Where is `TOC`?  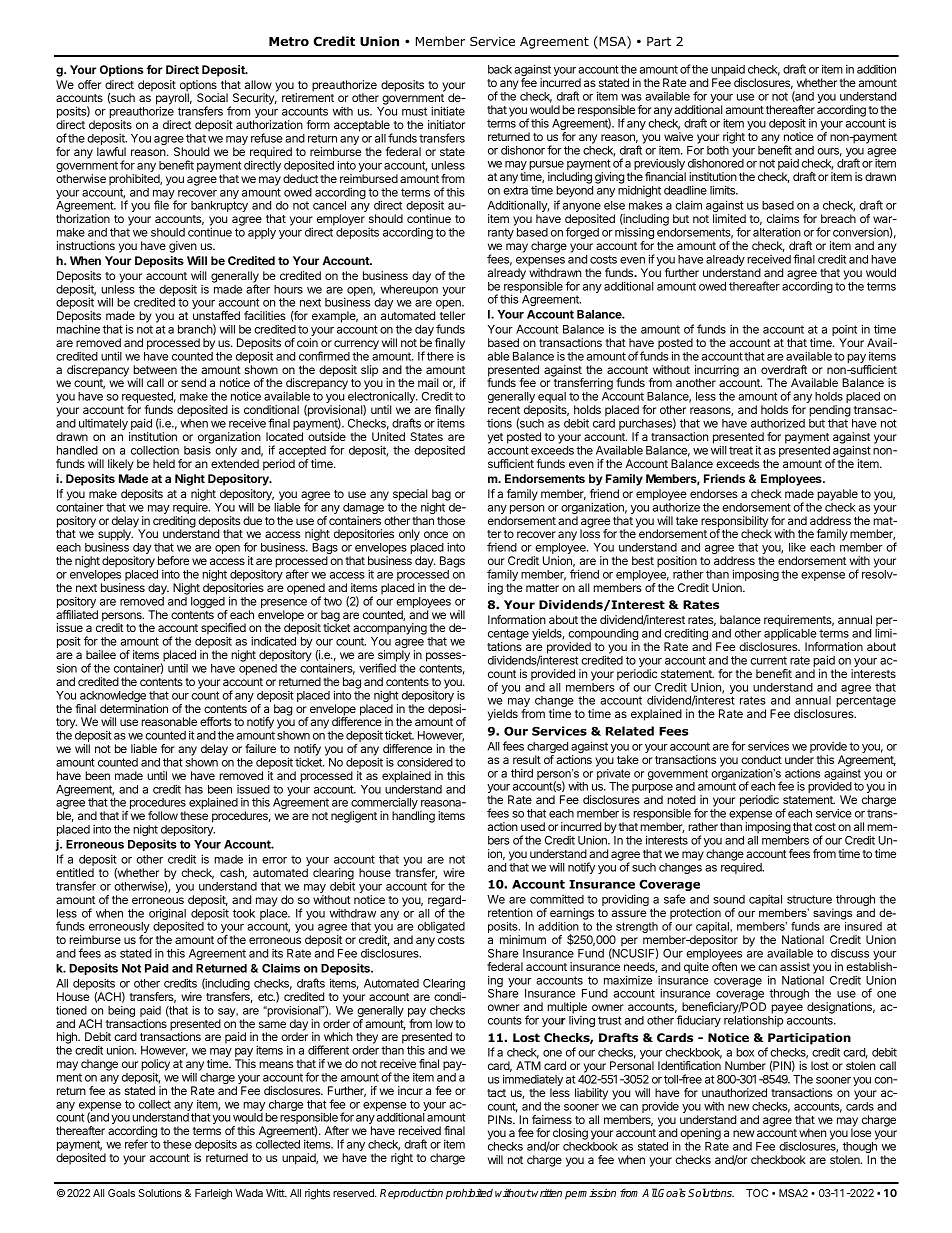 TOC is located at coordinates (757, 1193).
